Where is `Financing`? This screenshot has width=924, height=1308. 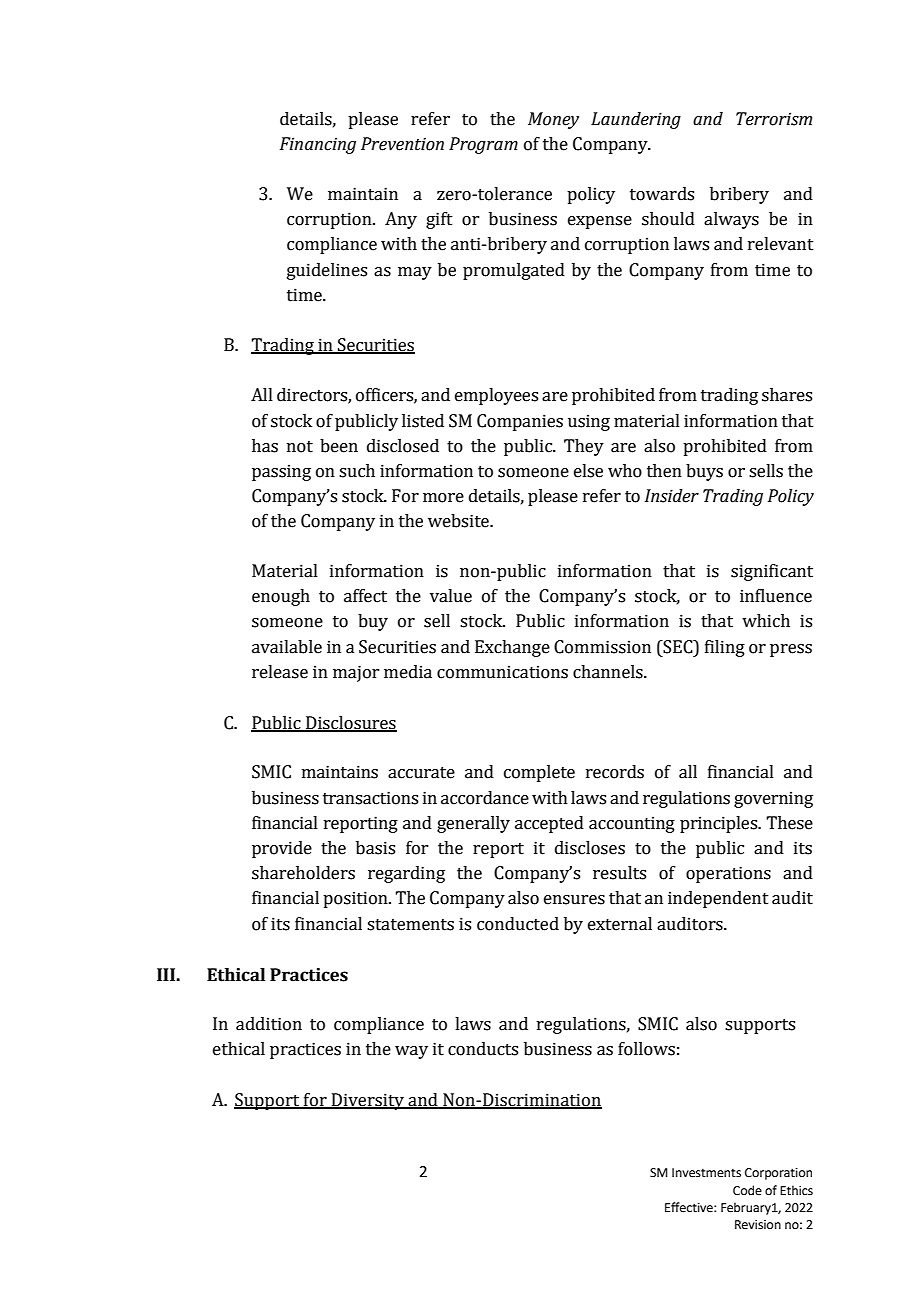
Financing is located at coordinates (318, 145).
